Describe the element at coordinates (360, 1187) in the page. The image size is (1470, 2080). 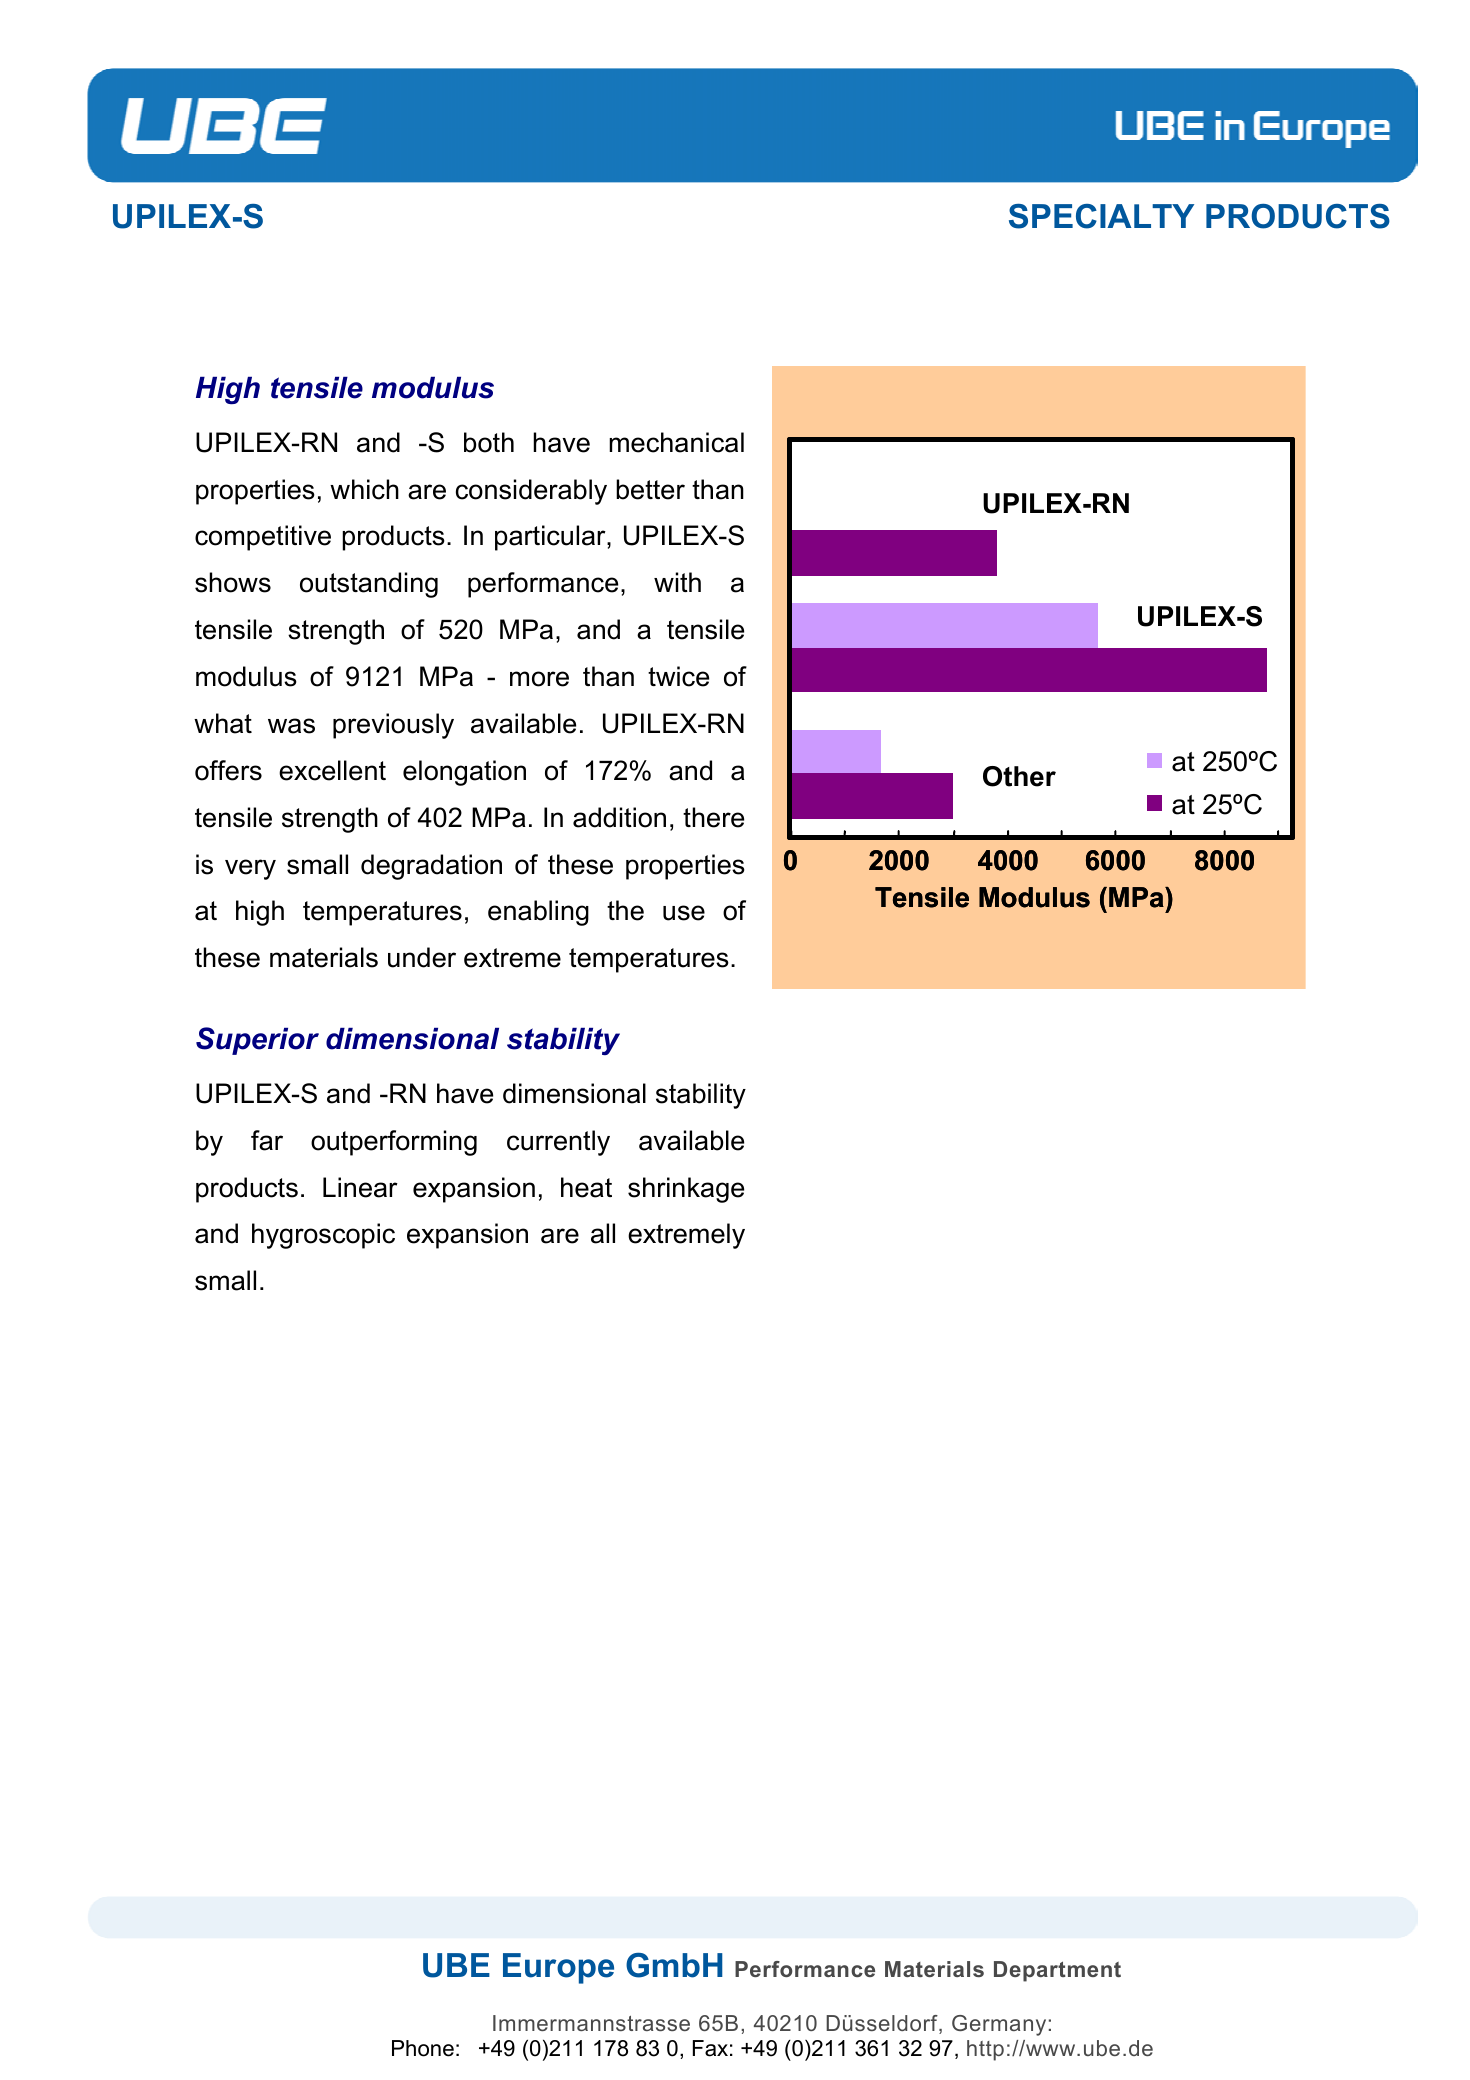
I see `Linear` at that location.
